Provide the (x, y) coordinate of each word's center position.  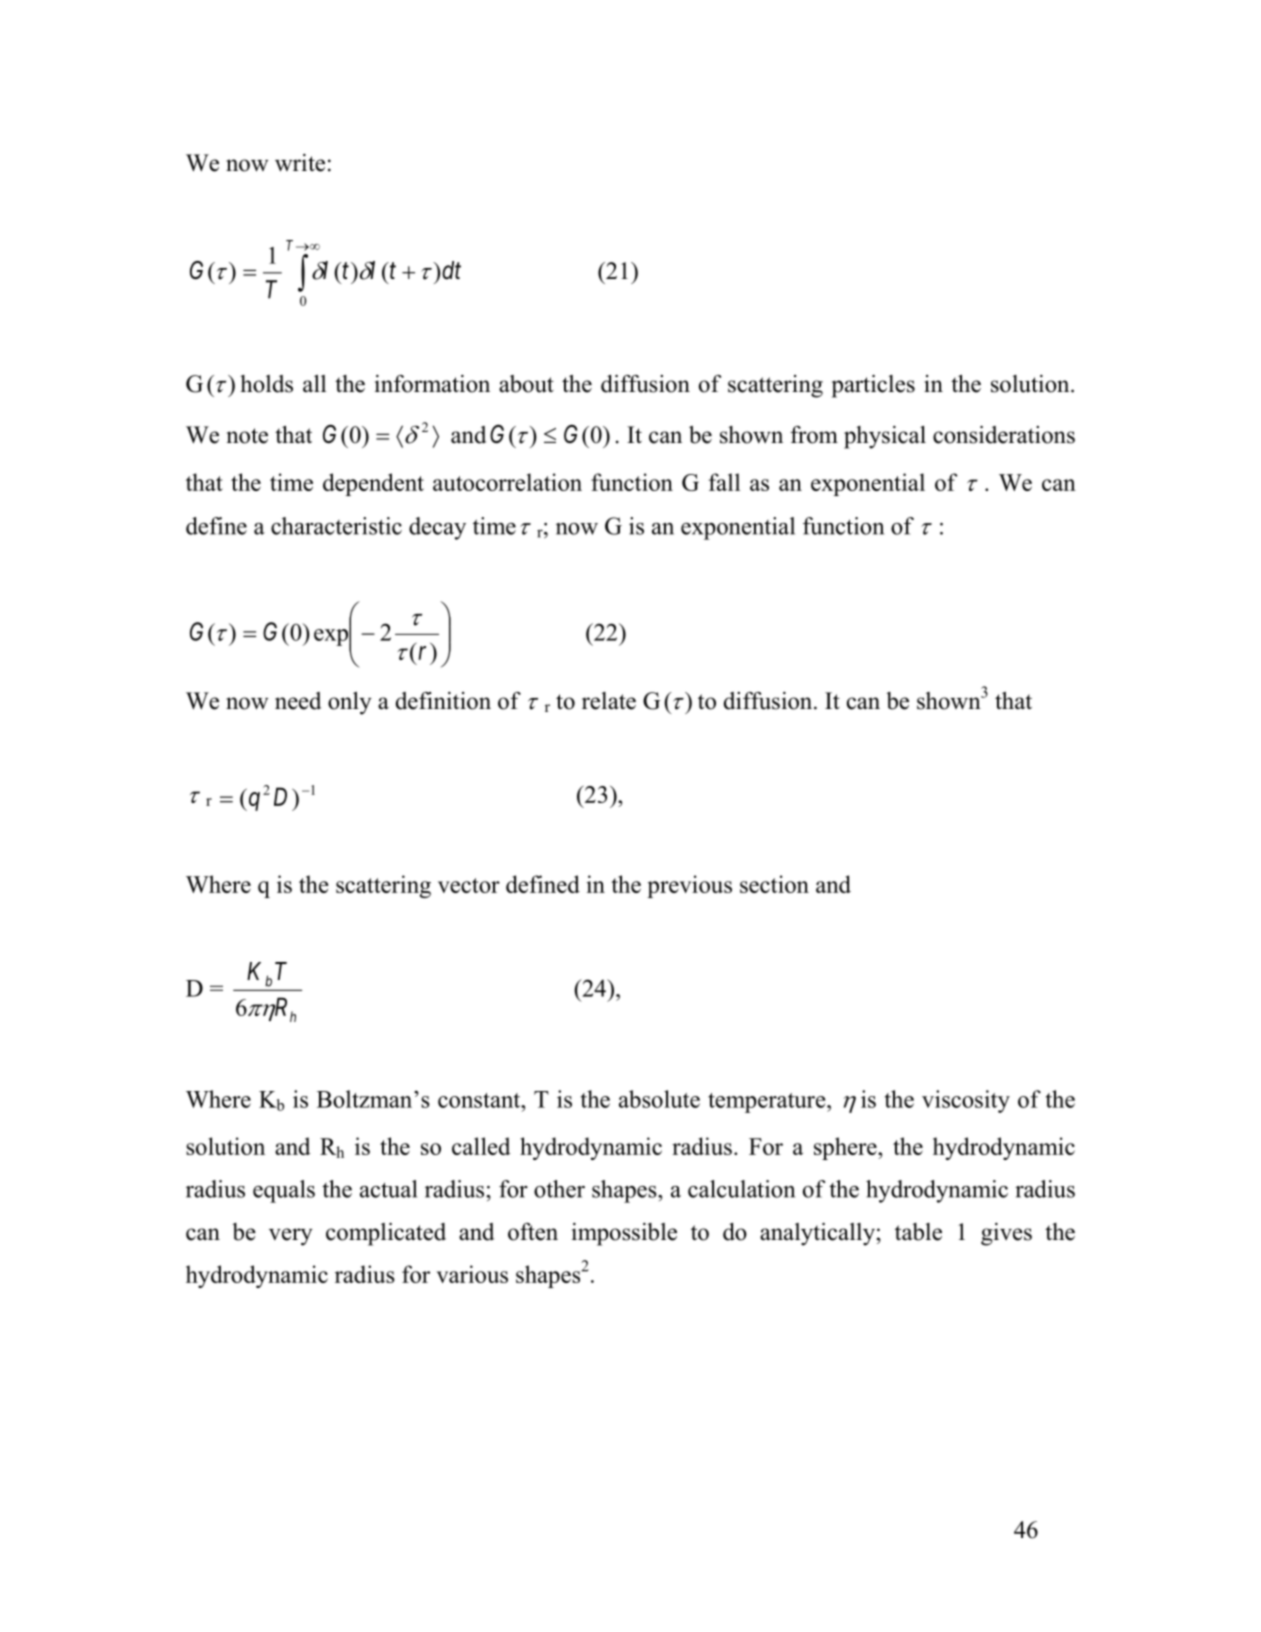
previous (689, 886)
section (774, 884)
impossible (624, 1234)
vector (469, 885)
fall (724, 482)
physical (885, 437)
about (526, 384)
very (291, 1237)
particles (873, 386)
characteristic (336, 526)
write (300, 163)
